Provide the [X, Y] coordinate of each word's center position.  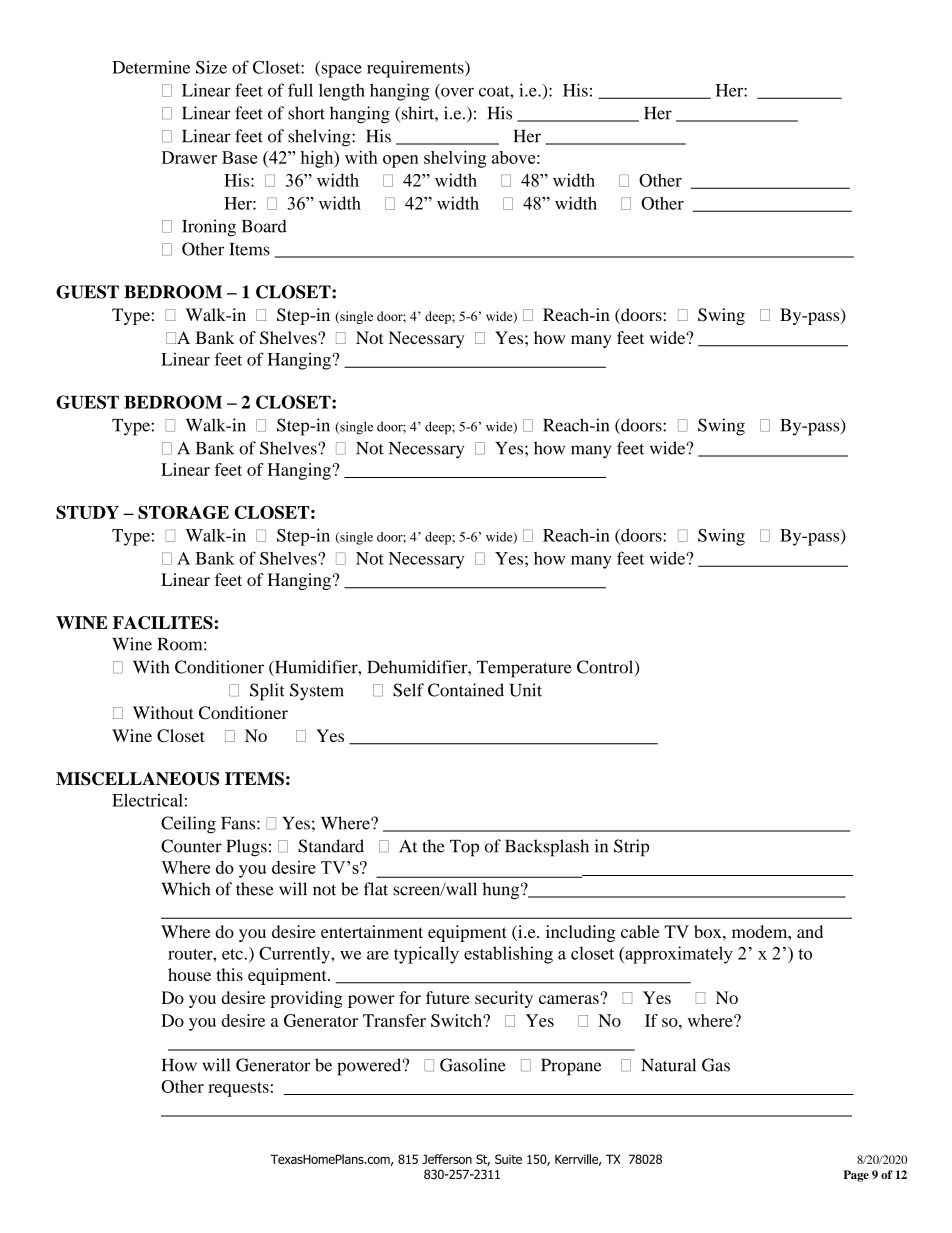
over [456, 93]
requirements [416, 69]
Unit [526, 690]
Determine [151, 67]
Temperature [524, 669]
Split [267, 692]
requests [238, 1089]
